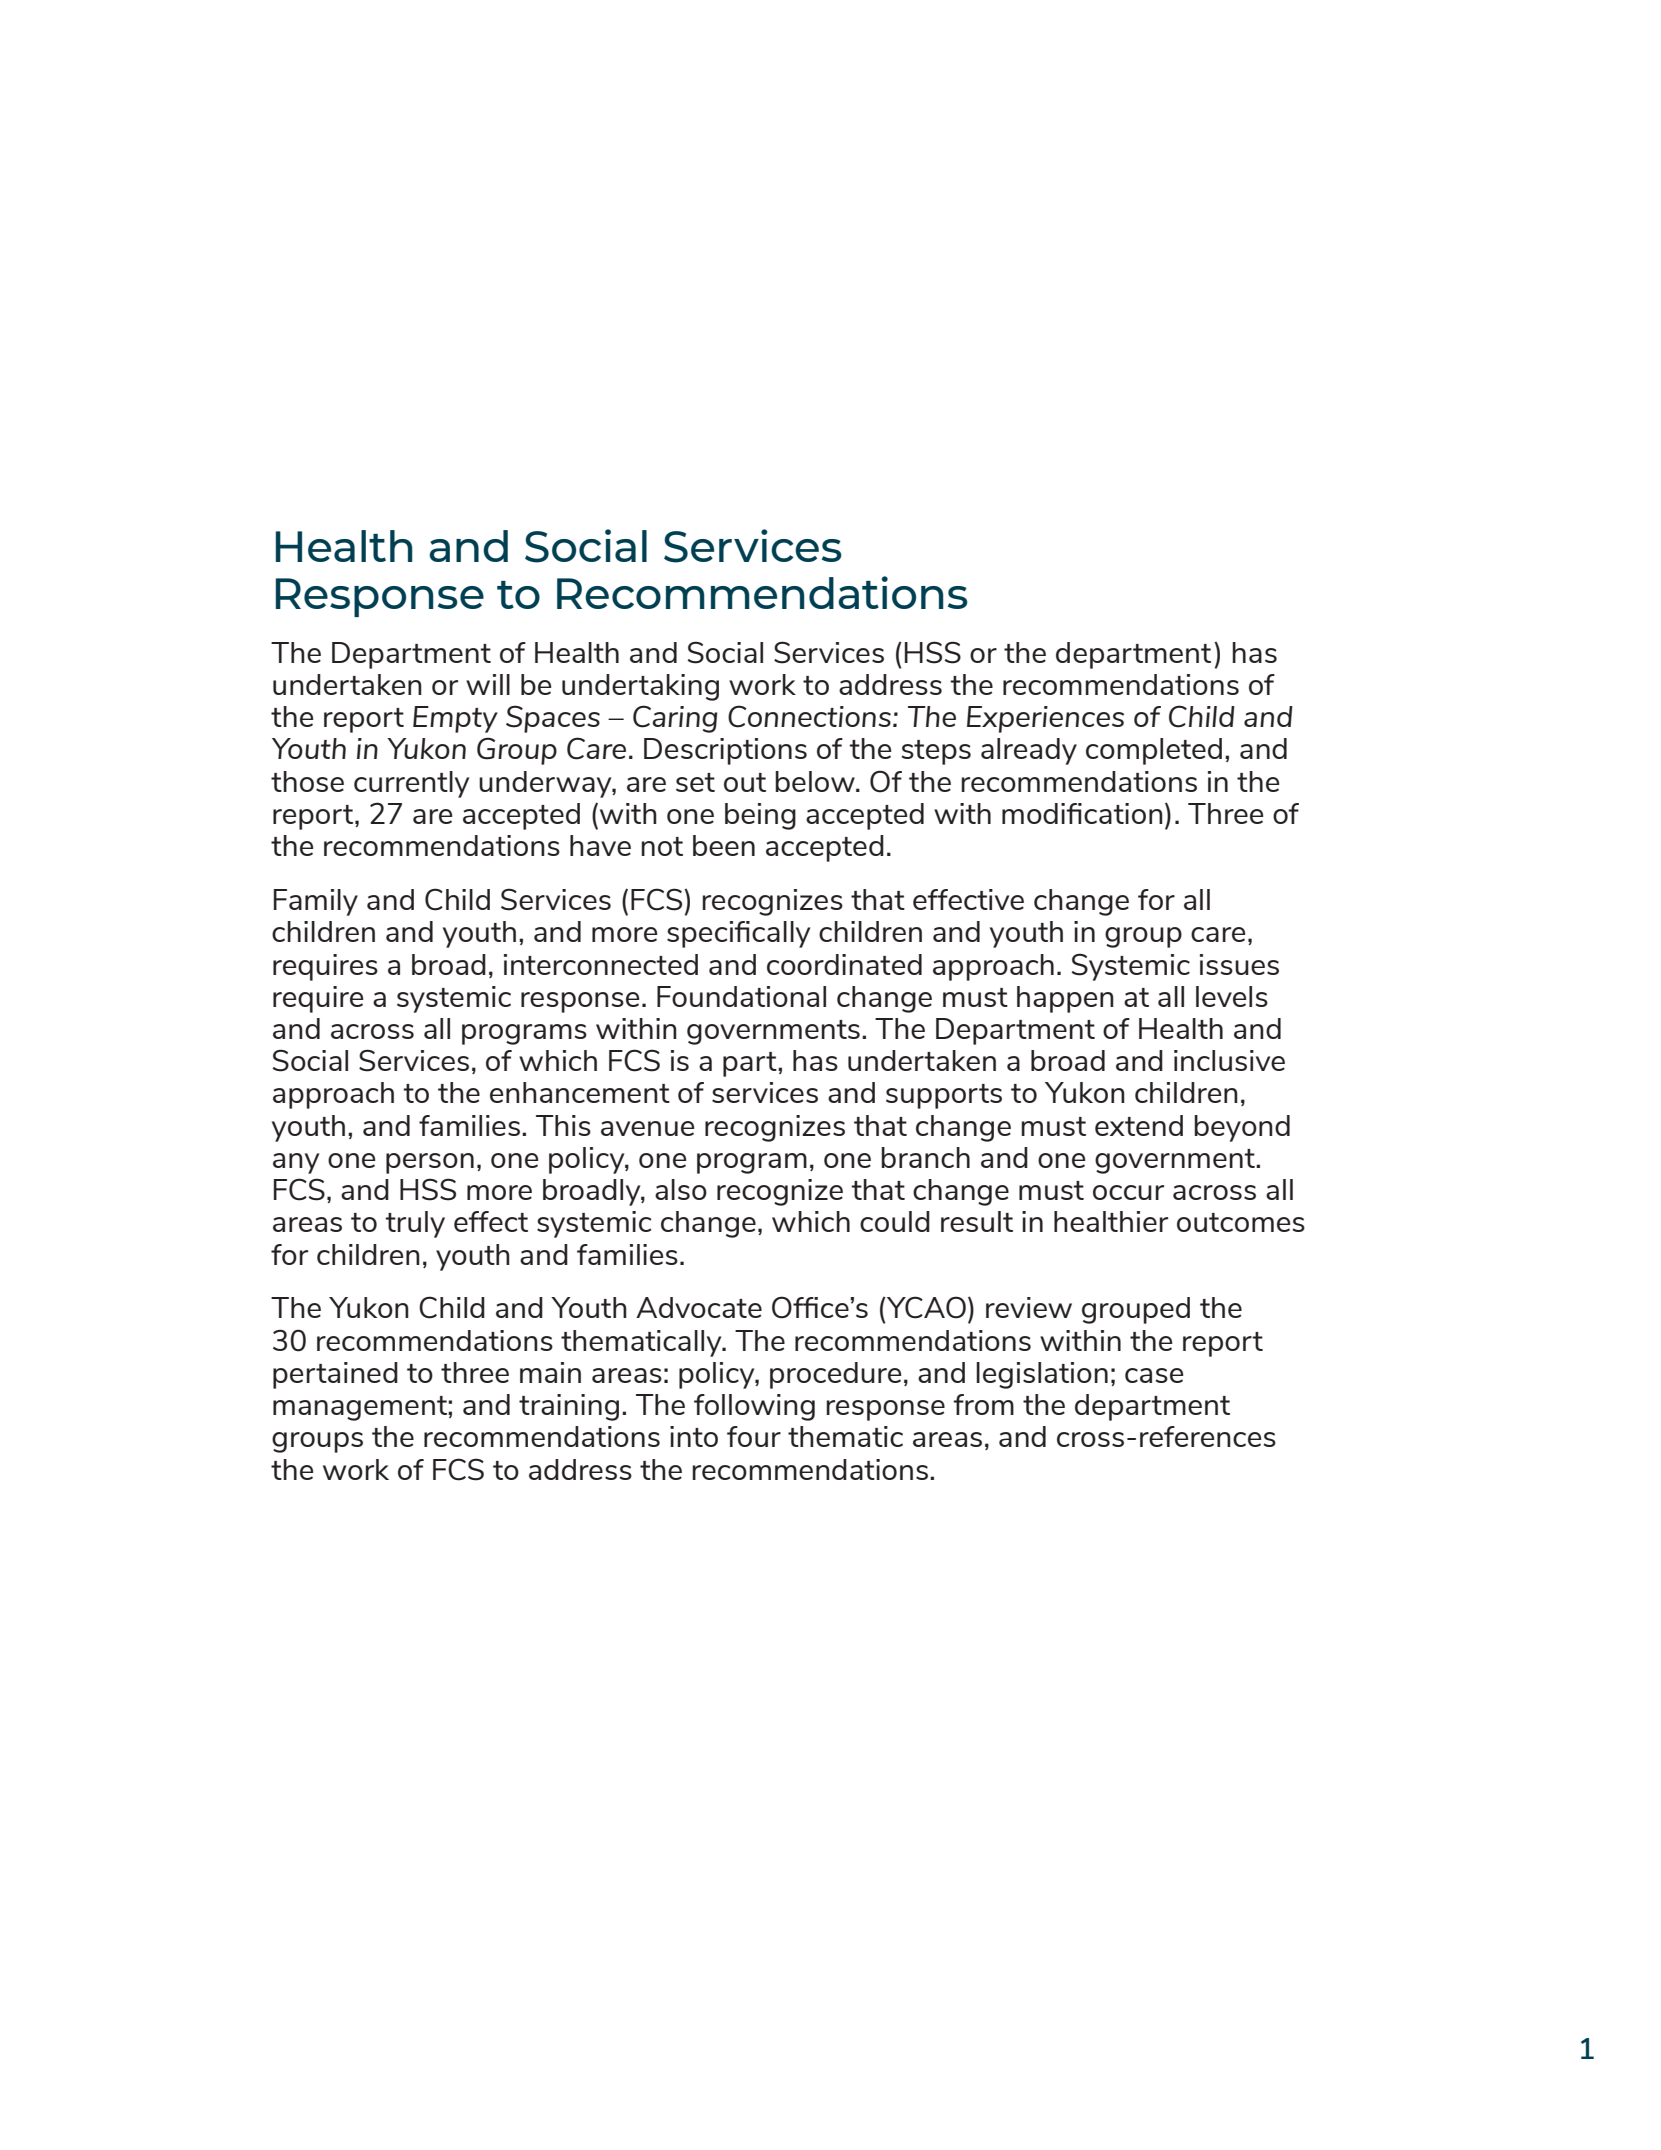  Describe the element at coordinates (1045, 719) in the screenshot. I see `Experiences` at that location.
